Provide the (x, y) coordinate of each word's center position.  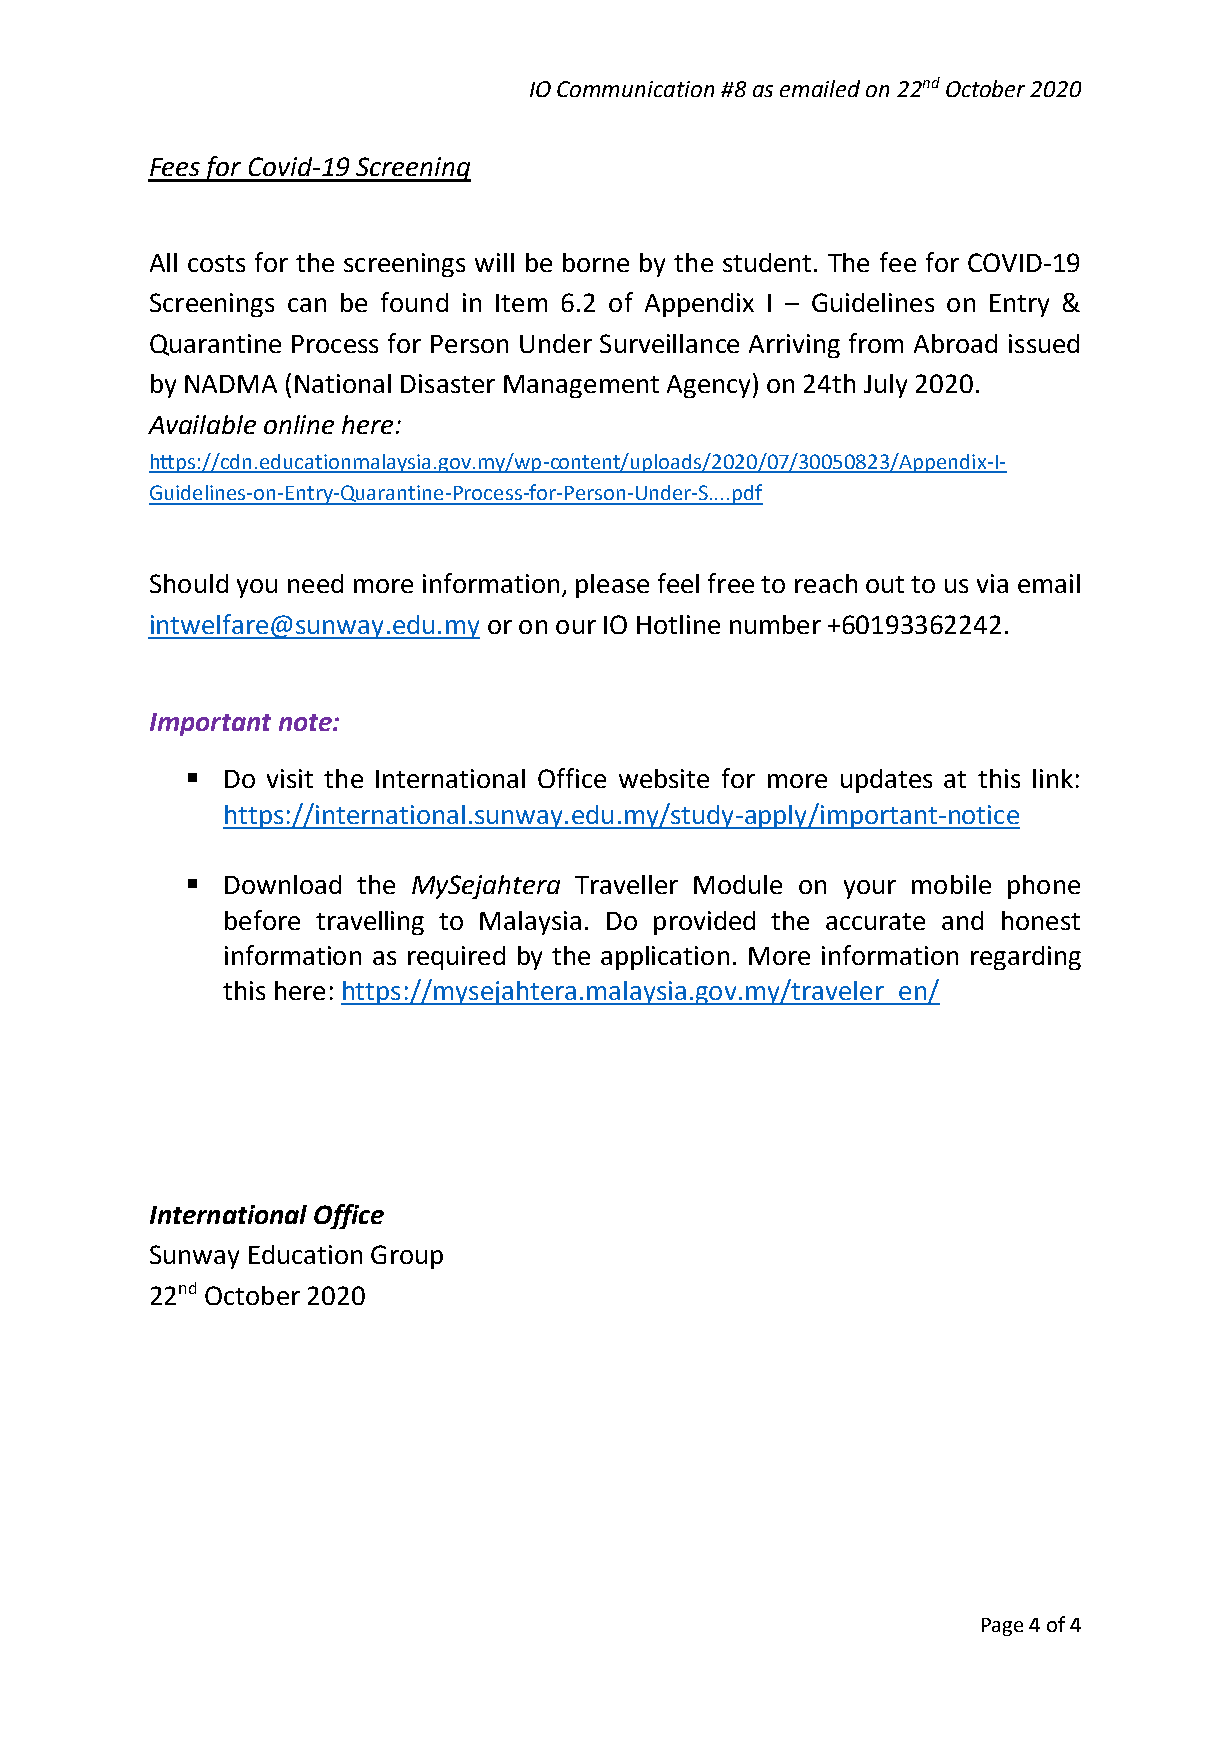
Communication (635, 89)
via (992, 583)
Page (1002, 1627)
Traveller (626, 884)
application (665, 958)
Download (283, 884)
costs (216, 263)
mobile (951, 884)
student (767, 262)
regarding (1026, 958)
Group (407, 1257)
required (456, 958)
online (299, 424)
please (612, 586)
